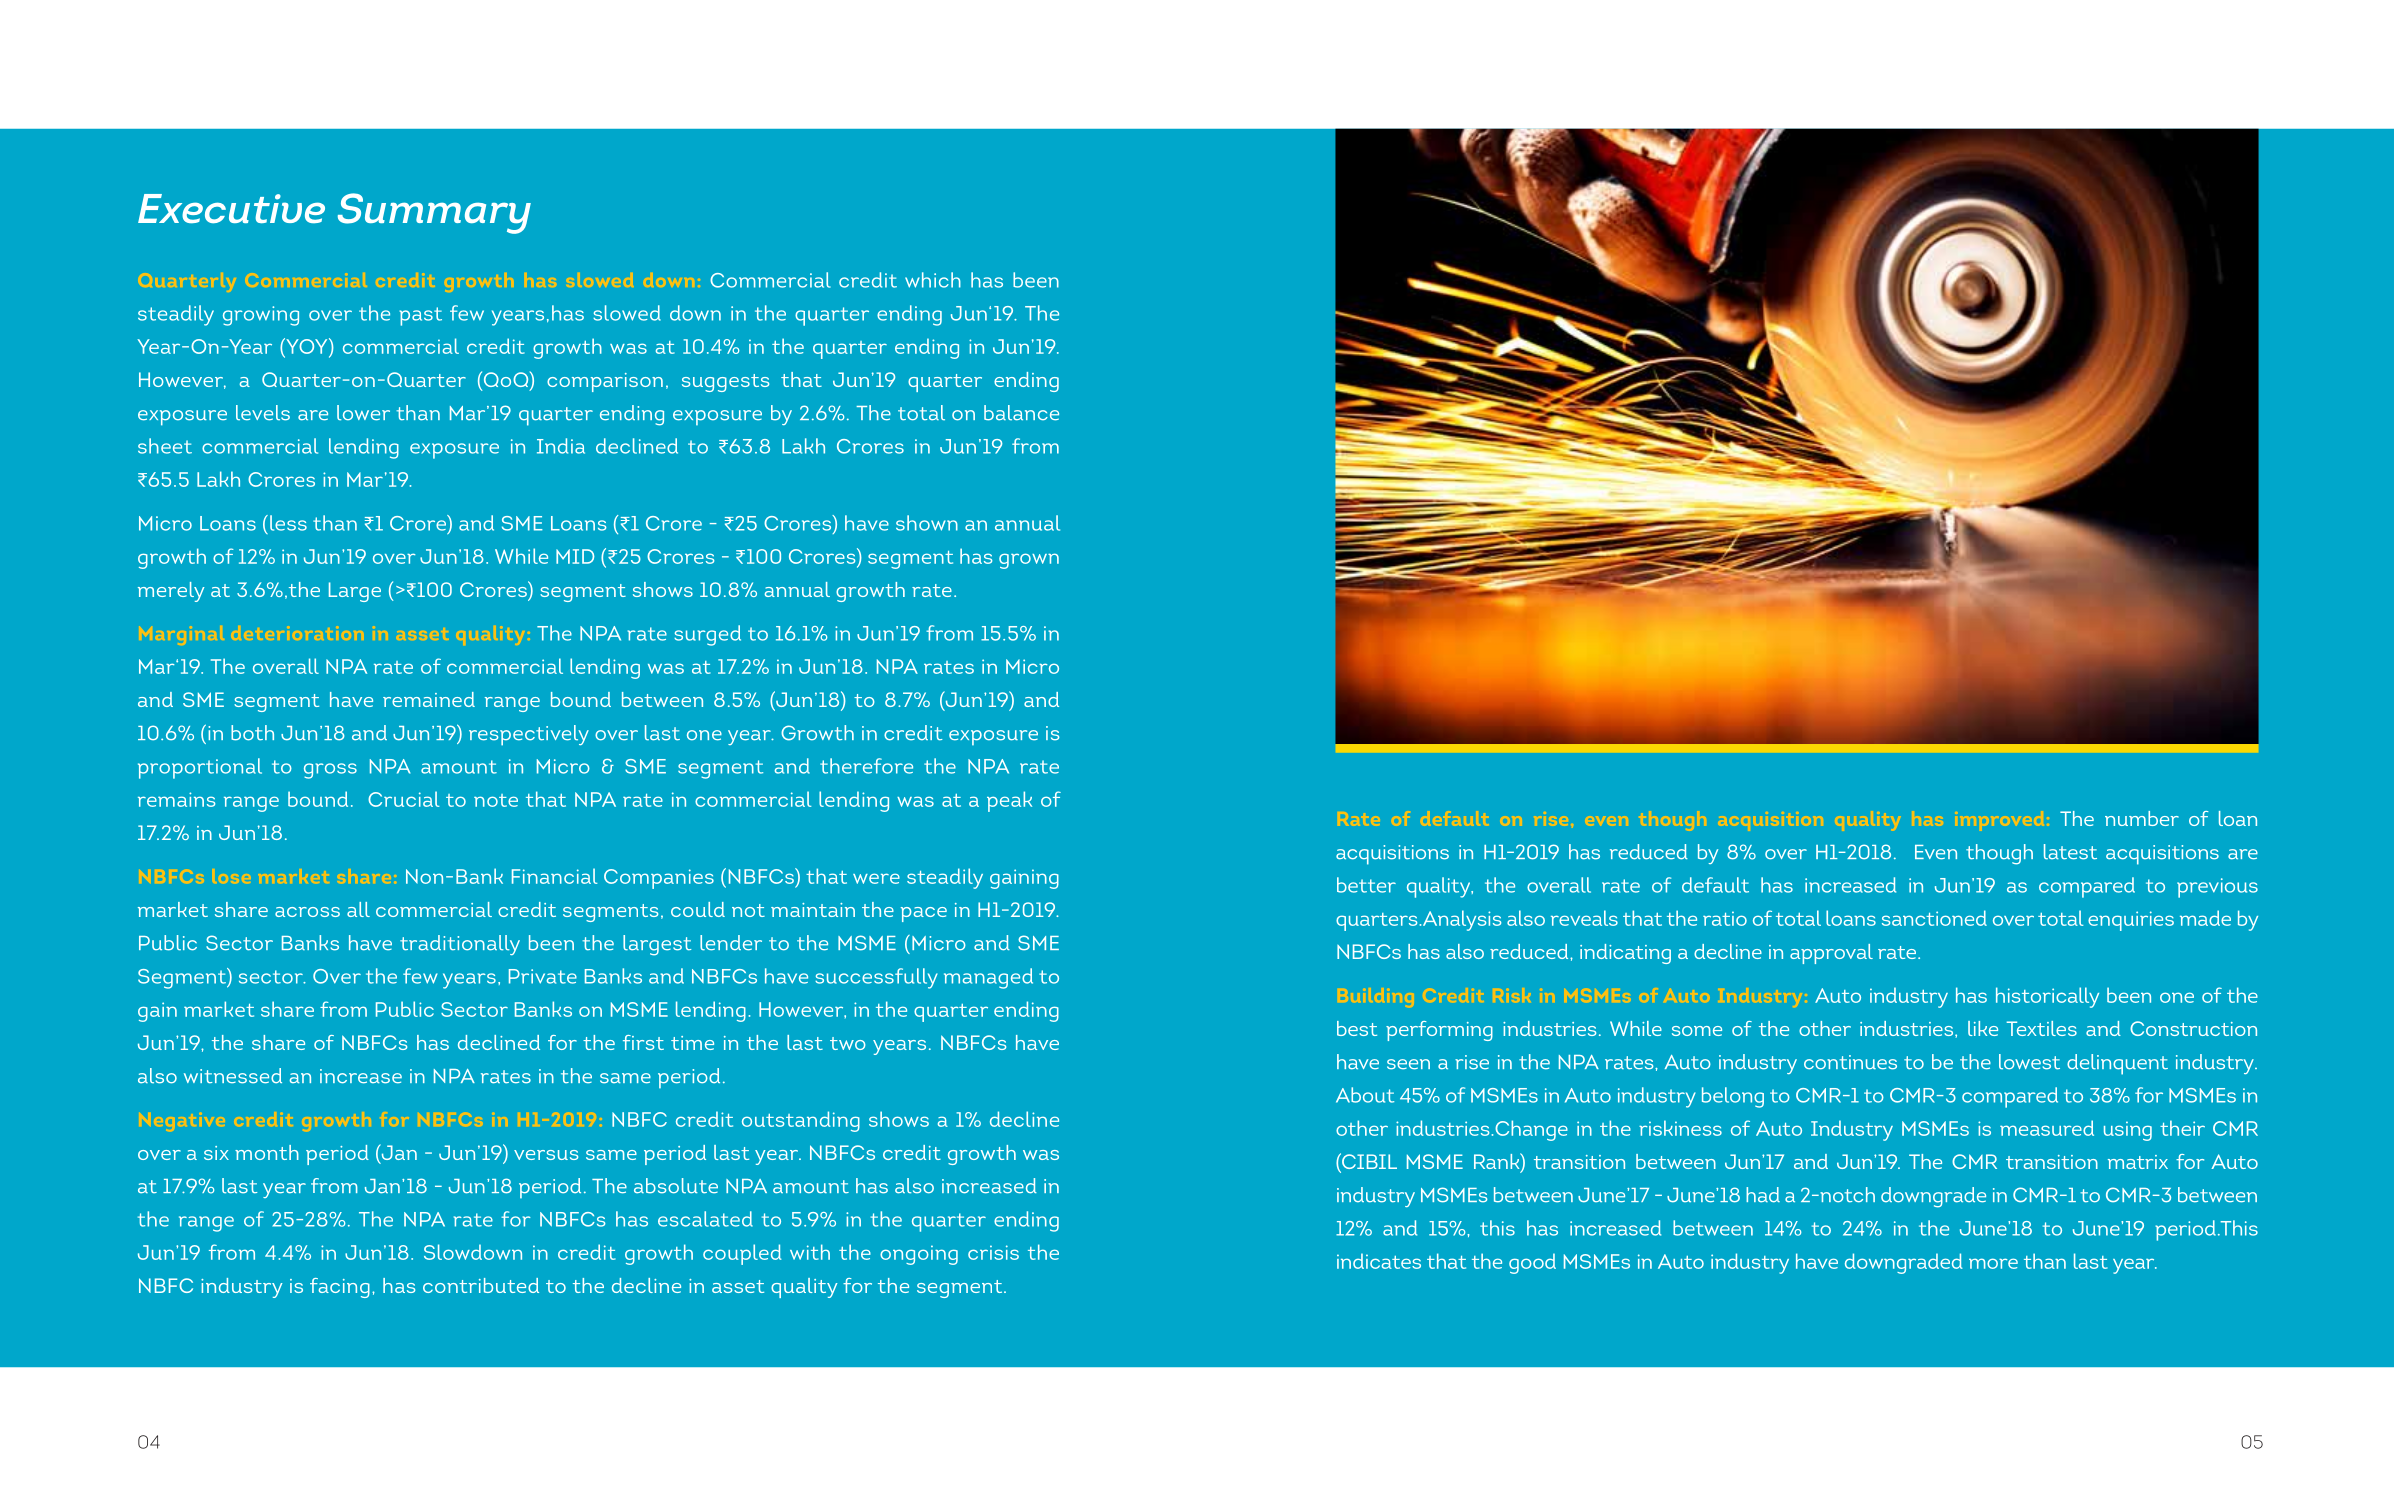 This image has width=2394, height=1496. I want to click on balance, so click(1021, 413).
